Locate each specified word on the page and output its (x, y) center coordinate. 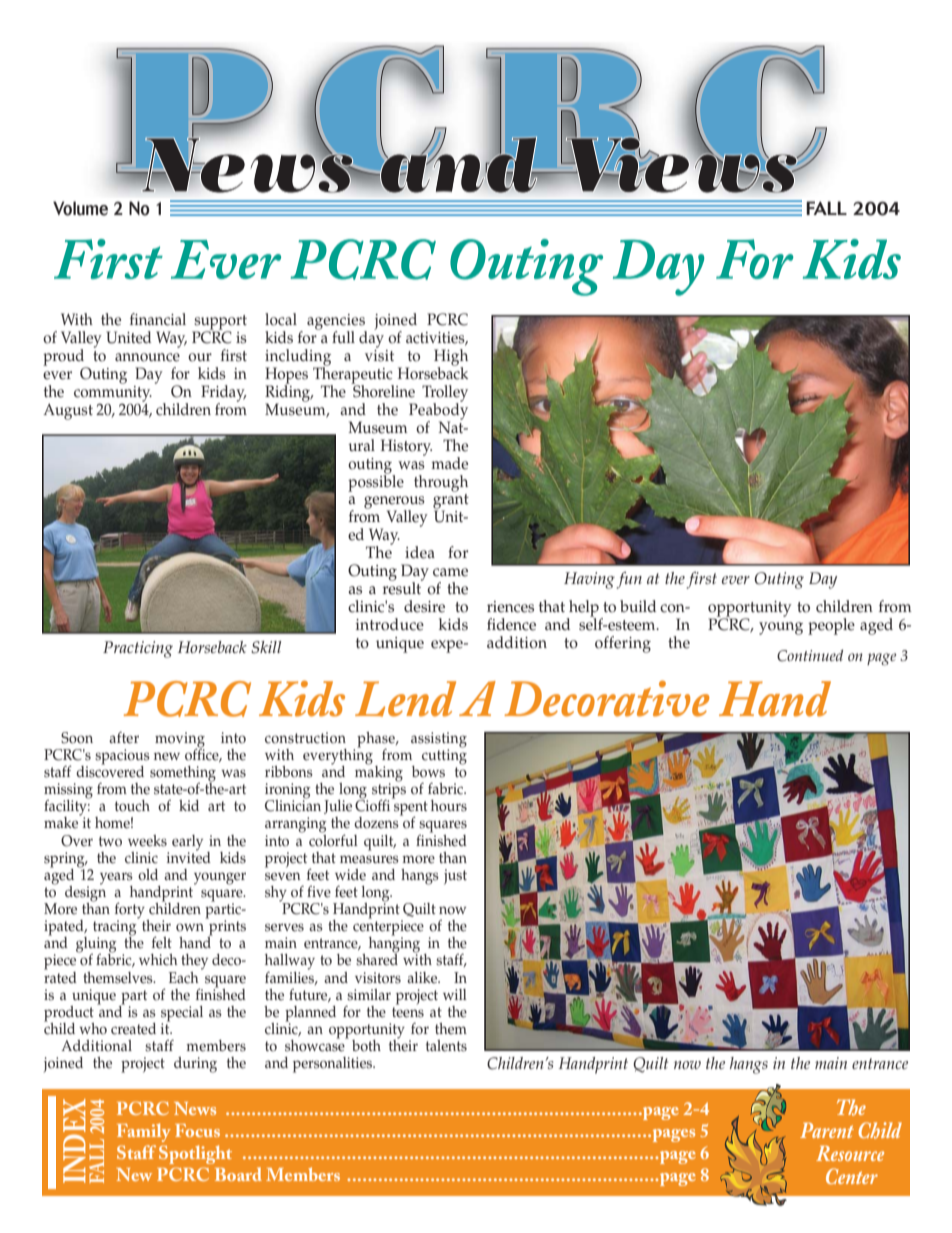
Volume (80, 208)
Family (144, 1132)
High (451, 358)
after (124, 737)
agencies (337, 323)
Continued (810, 656)
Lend (405, 699)
